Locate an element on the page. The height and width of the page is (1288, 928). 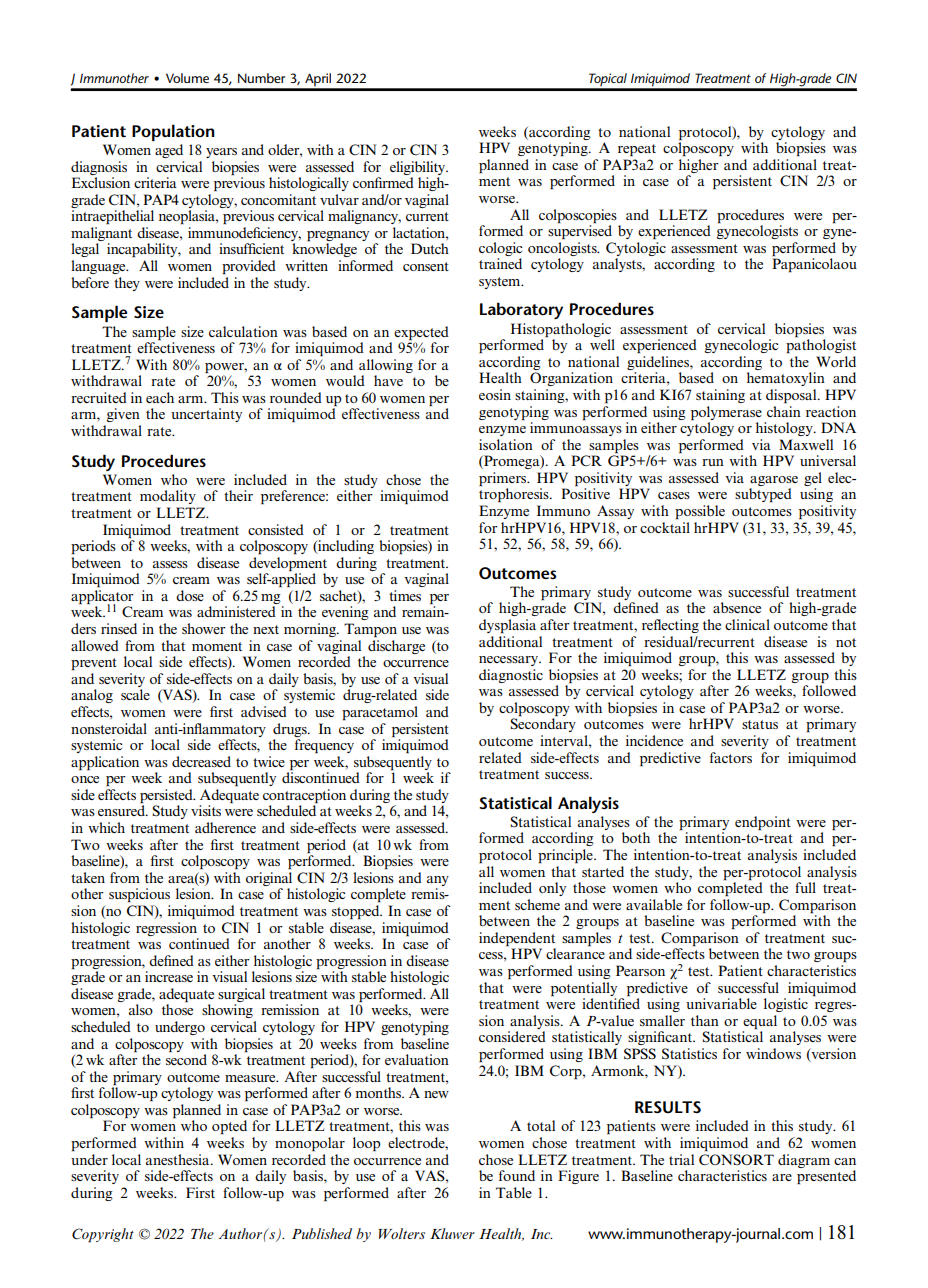
eligibility is located at coordinates (419, 168).
